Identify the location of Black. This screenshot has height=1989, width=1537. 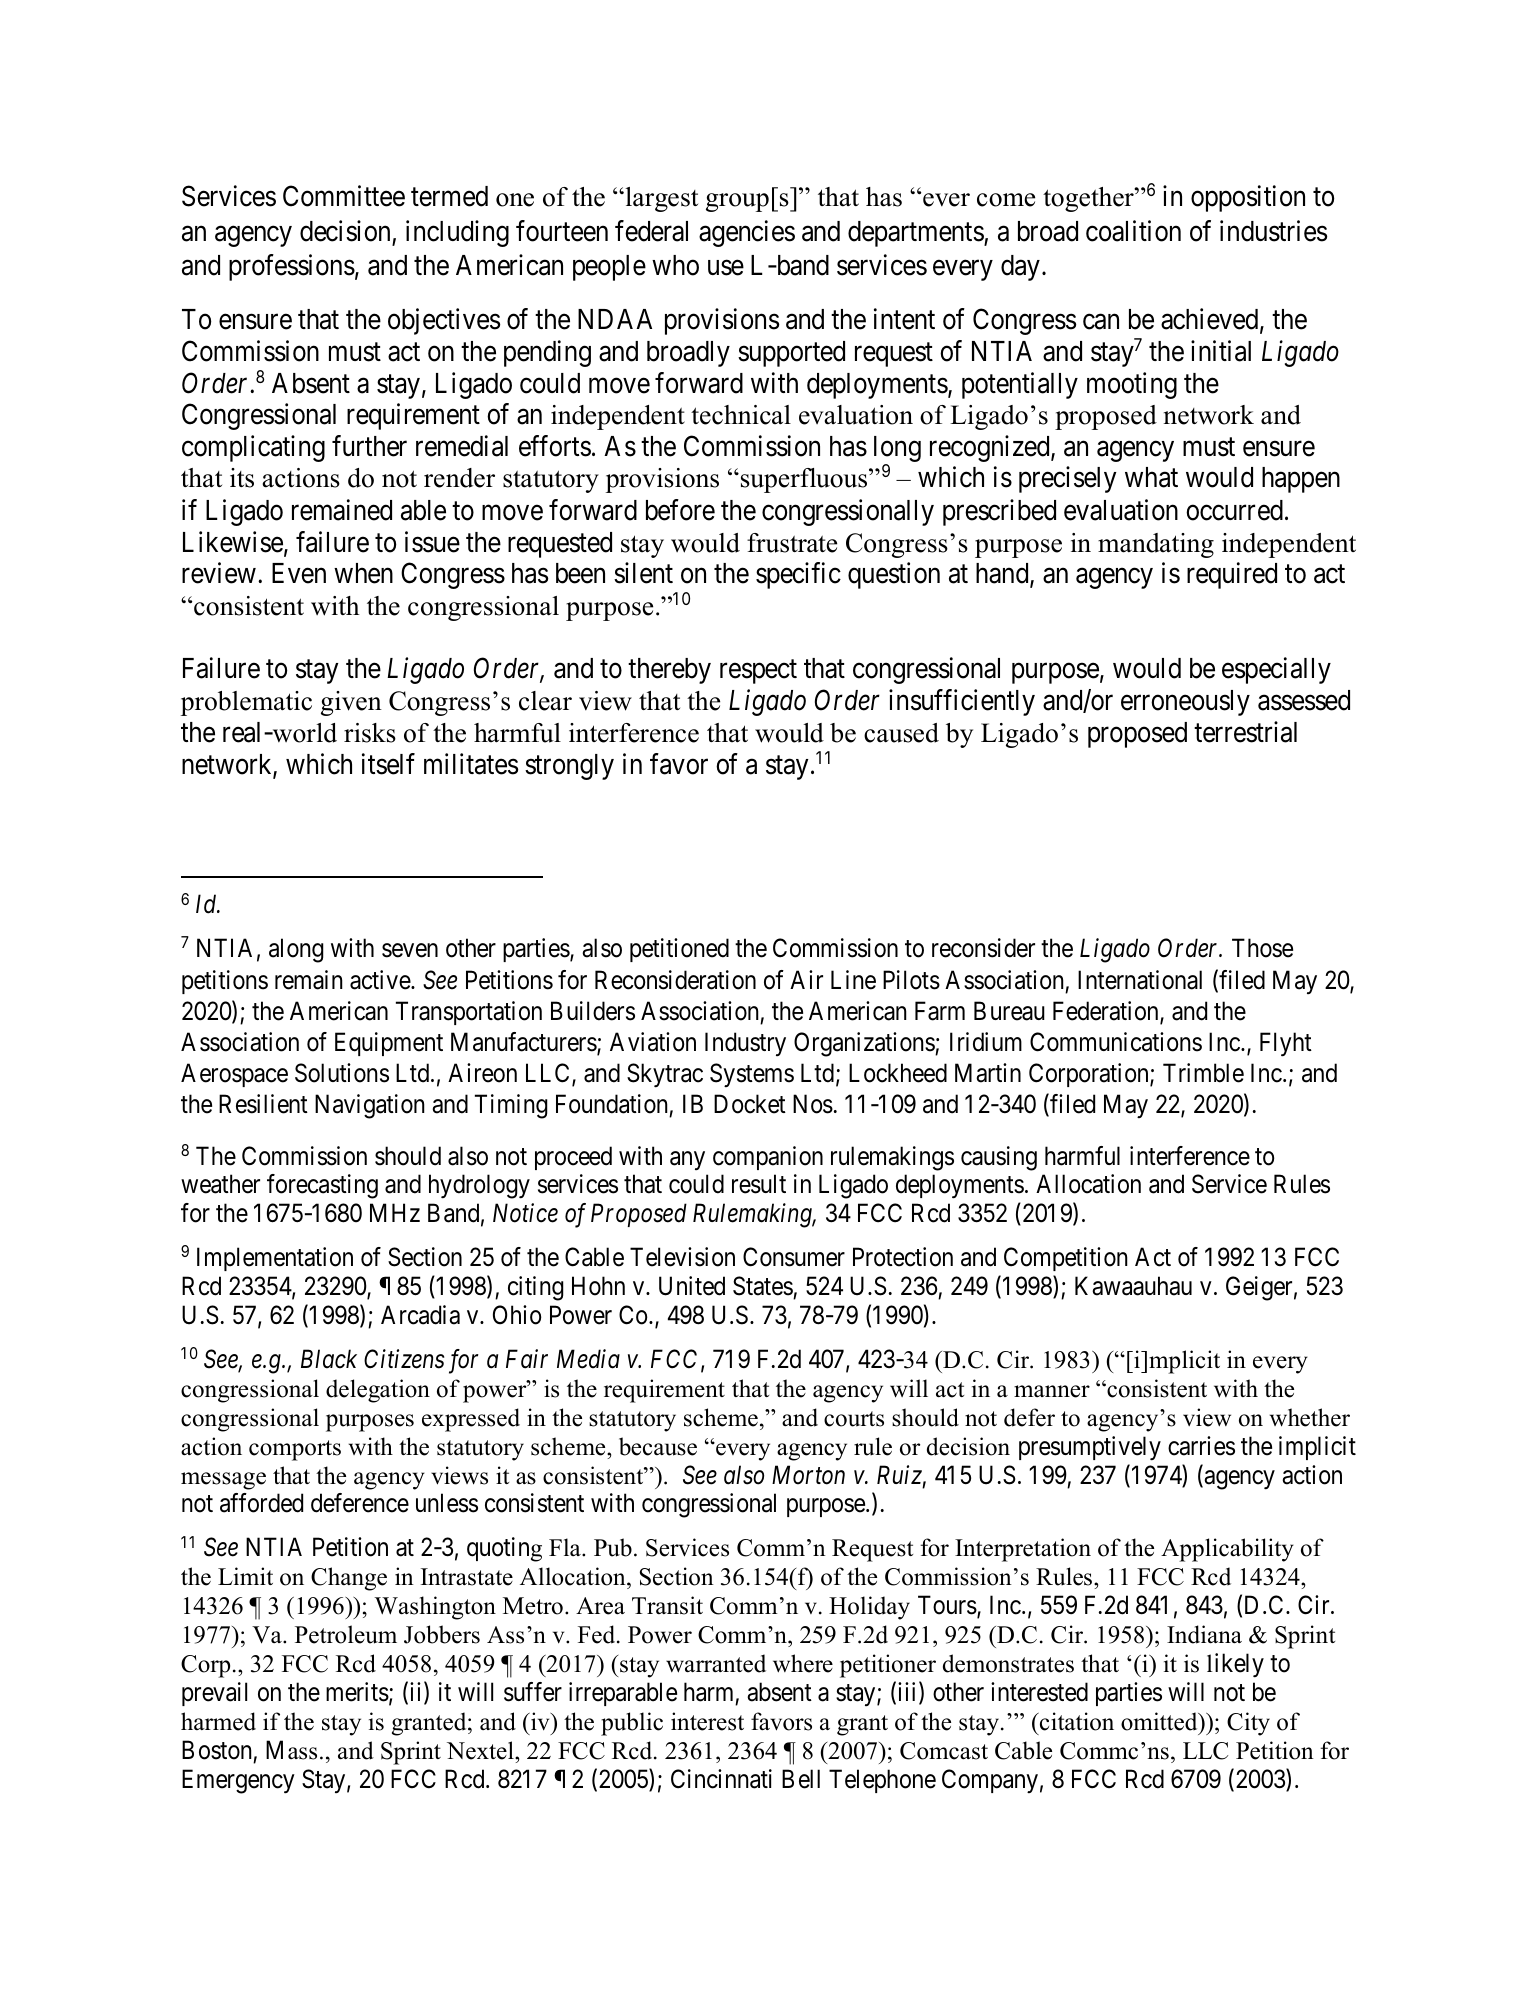
(329, 1359).
